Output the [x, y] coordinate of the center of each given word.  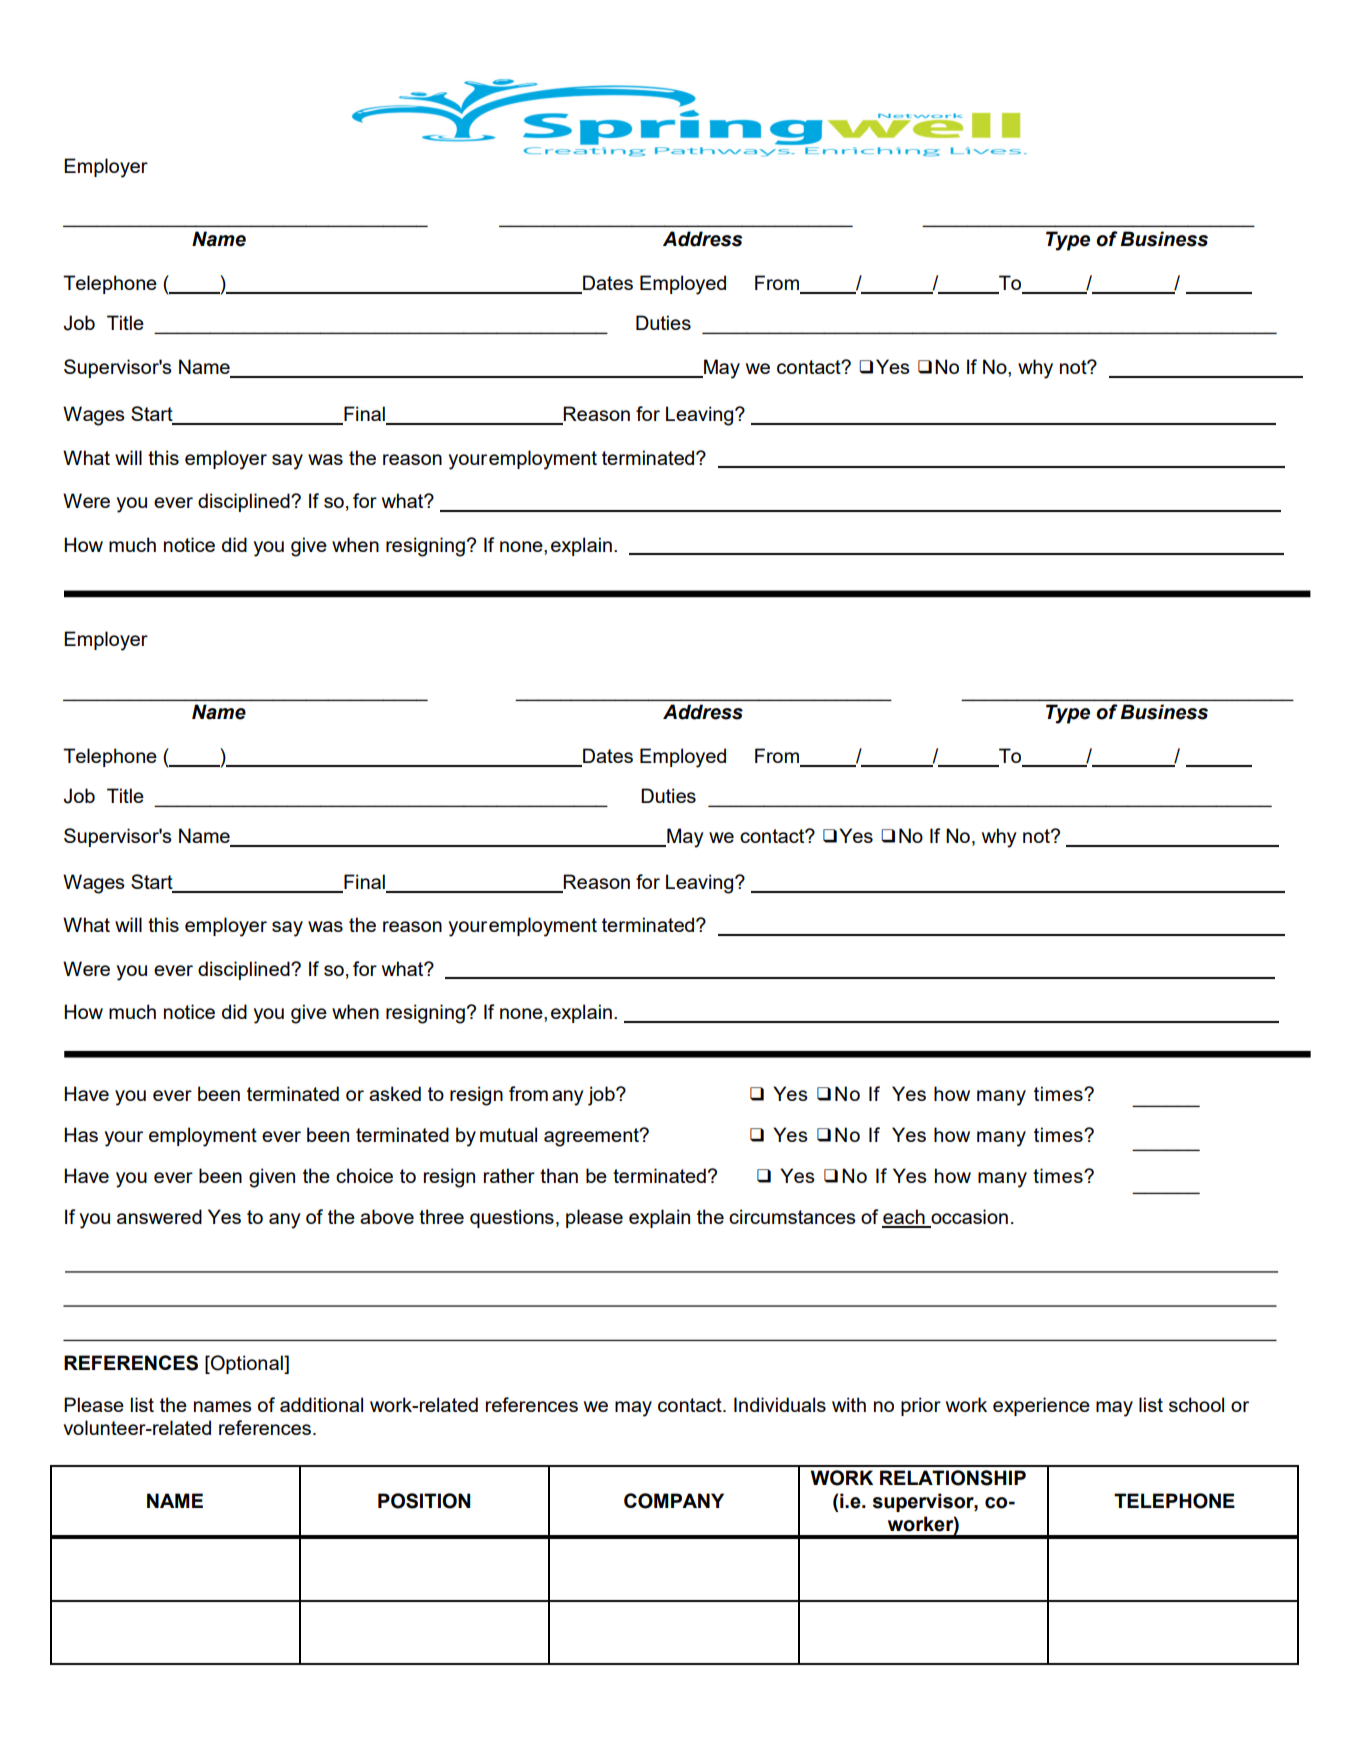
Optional [247, 1364]
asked [395, 1093]
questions [512, 1218]
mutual [508, 1134]
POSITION [424, 1501]
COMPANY [674, 1501]
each [904, 1218]
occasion [968, 1218]
